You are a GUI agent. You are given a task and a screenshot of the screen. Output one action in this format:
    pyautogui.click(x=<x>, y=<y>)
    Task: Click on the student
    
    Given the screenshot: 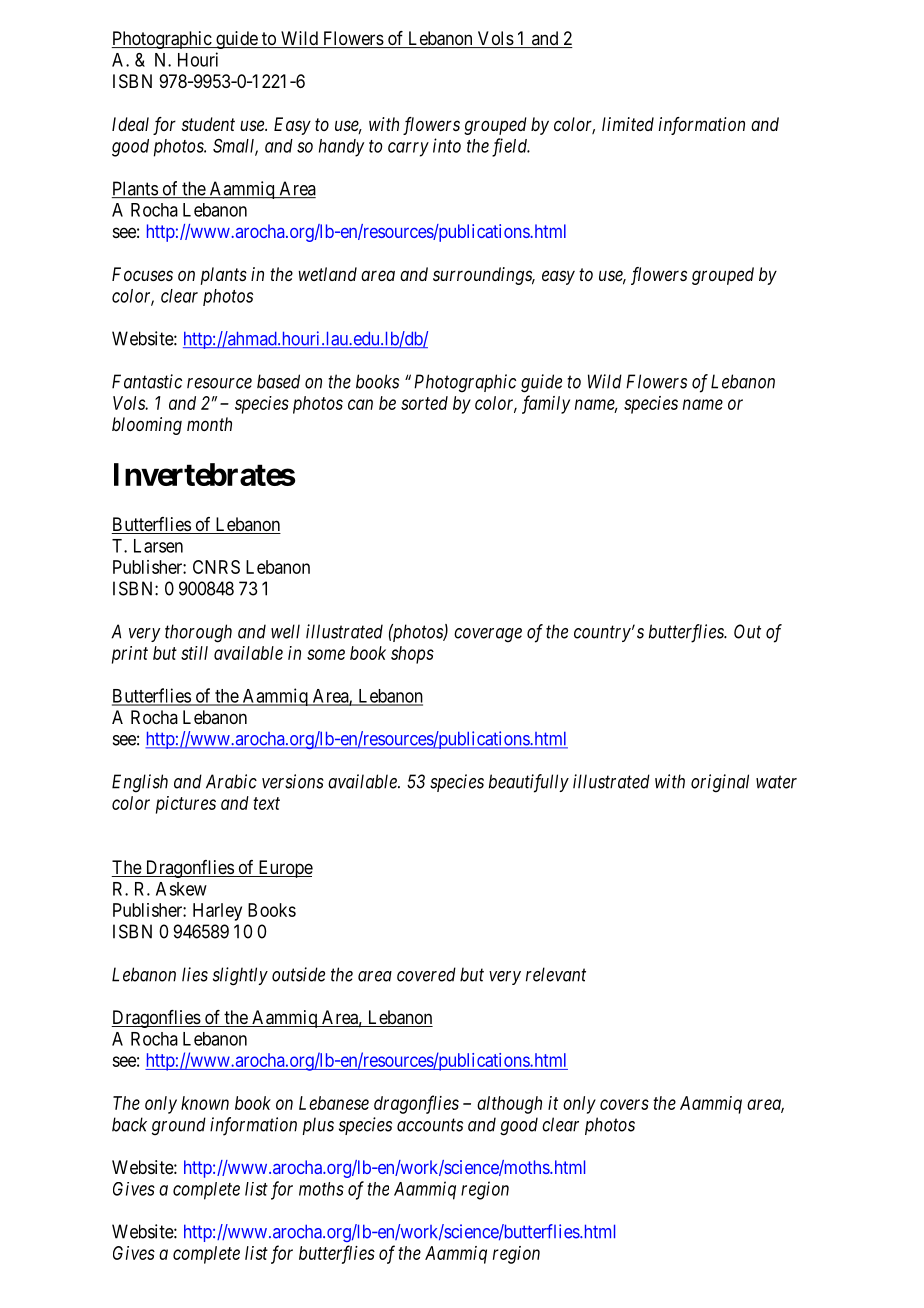 What is the action you would take?
    pyautogui.click(x=208, y=124)
